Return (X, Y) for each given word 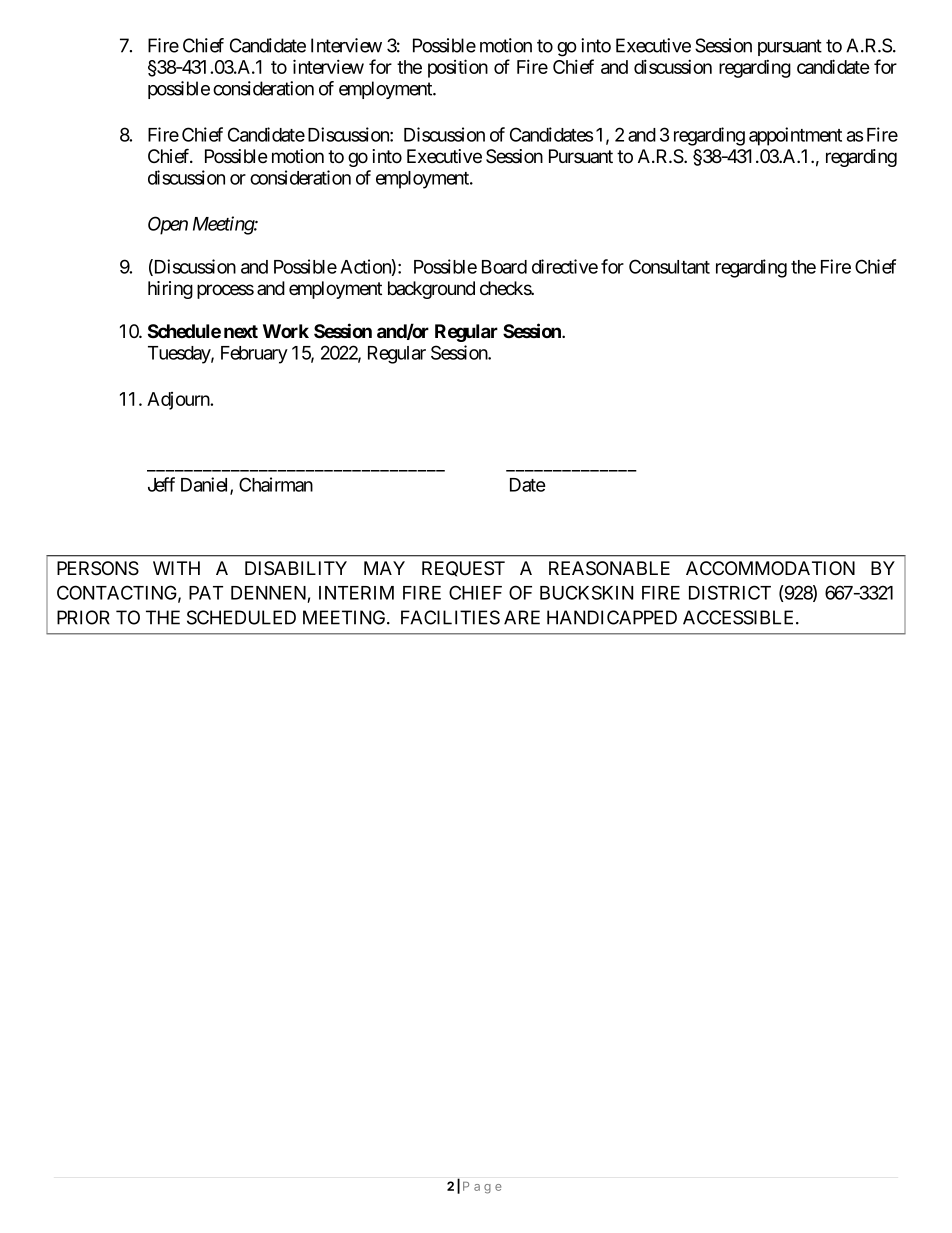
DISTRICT (730, 592)
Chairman (276, 484)
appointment (795, 136)
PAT (206, 593)
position (458, 68)
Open (168, 225)
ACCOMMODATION (770, 568)
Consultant (669, 266)
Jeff (161, 484)
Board (504, 267)
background (431, 290)
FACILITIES (450, 617)
